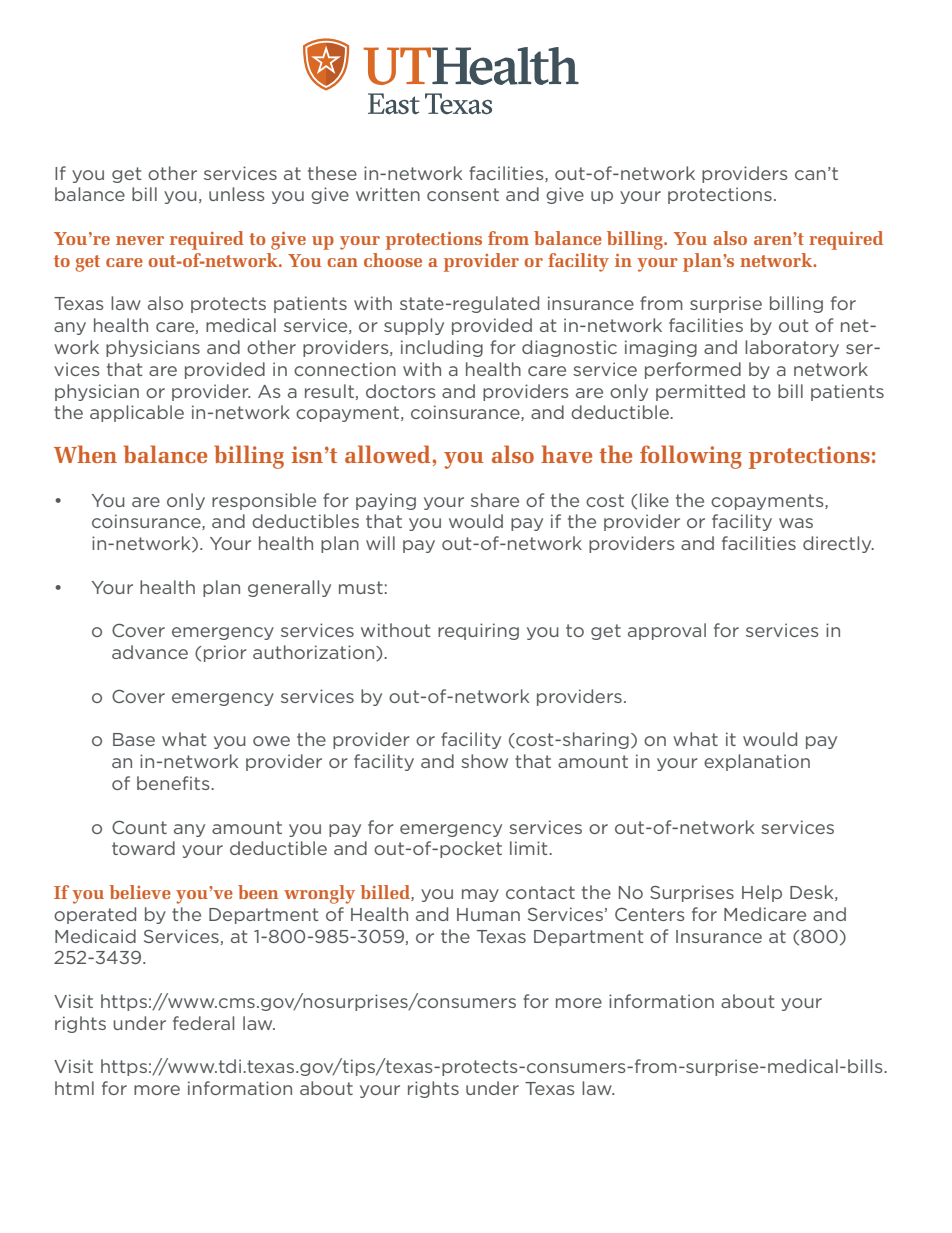 This screenshot has height=1233, width=952. What do you see at coordinates (667, 631) in the screenshot?
I see `approval` at bounding box center [667, 631].
